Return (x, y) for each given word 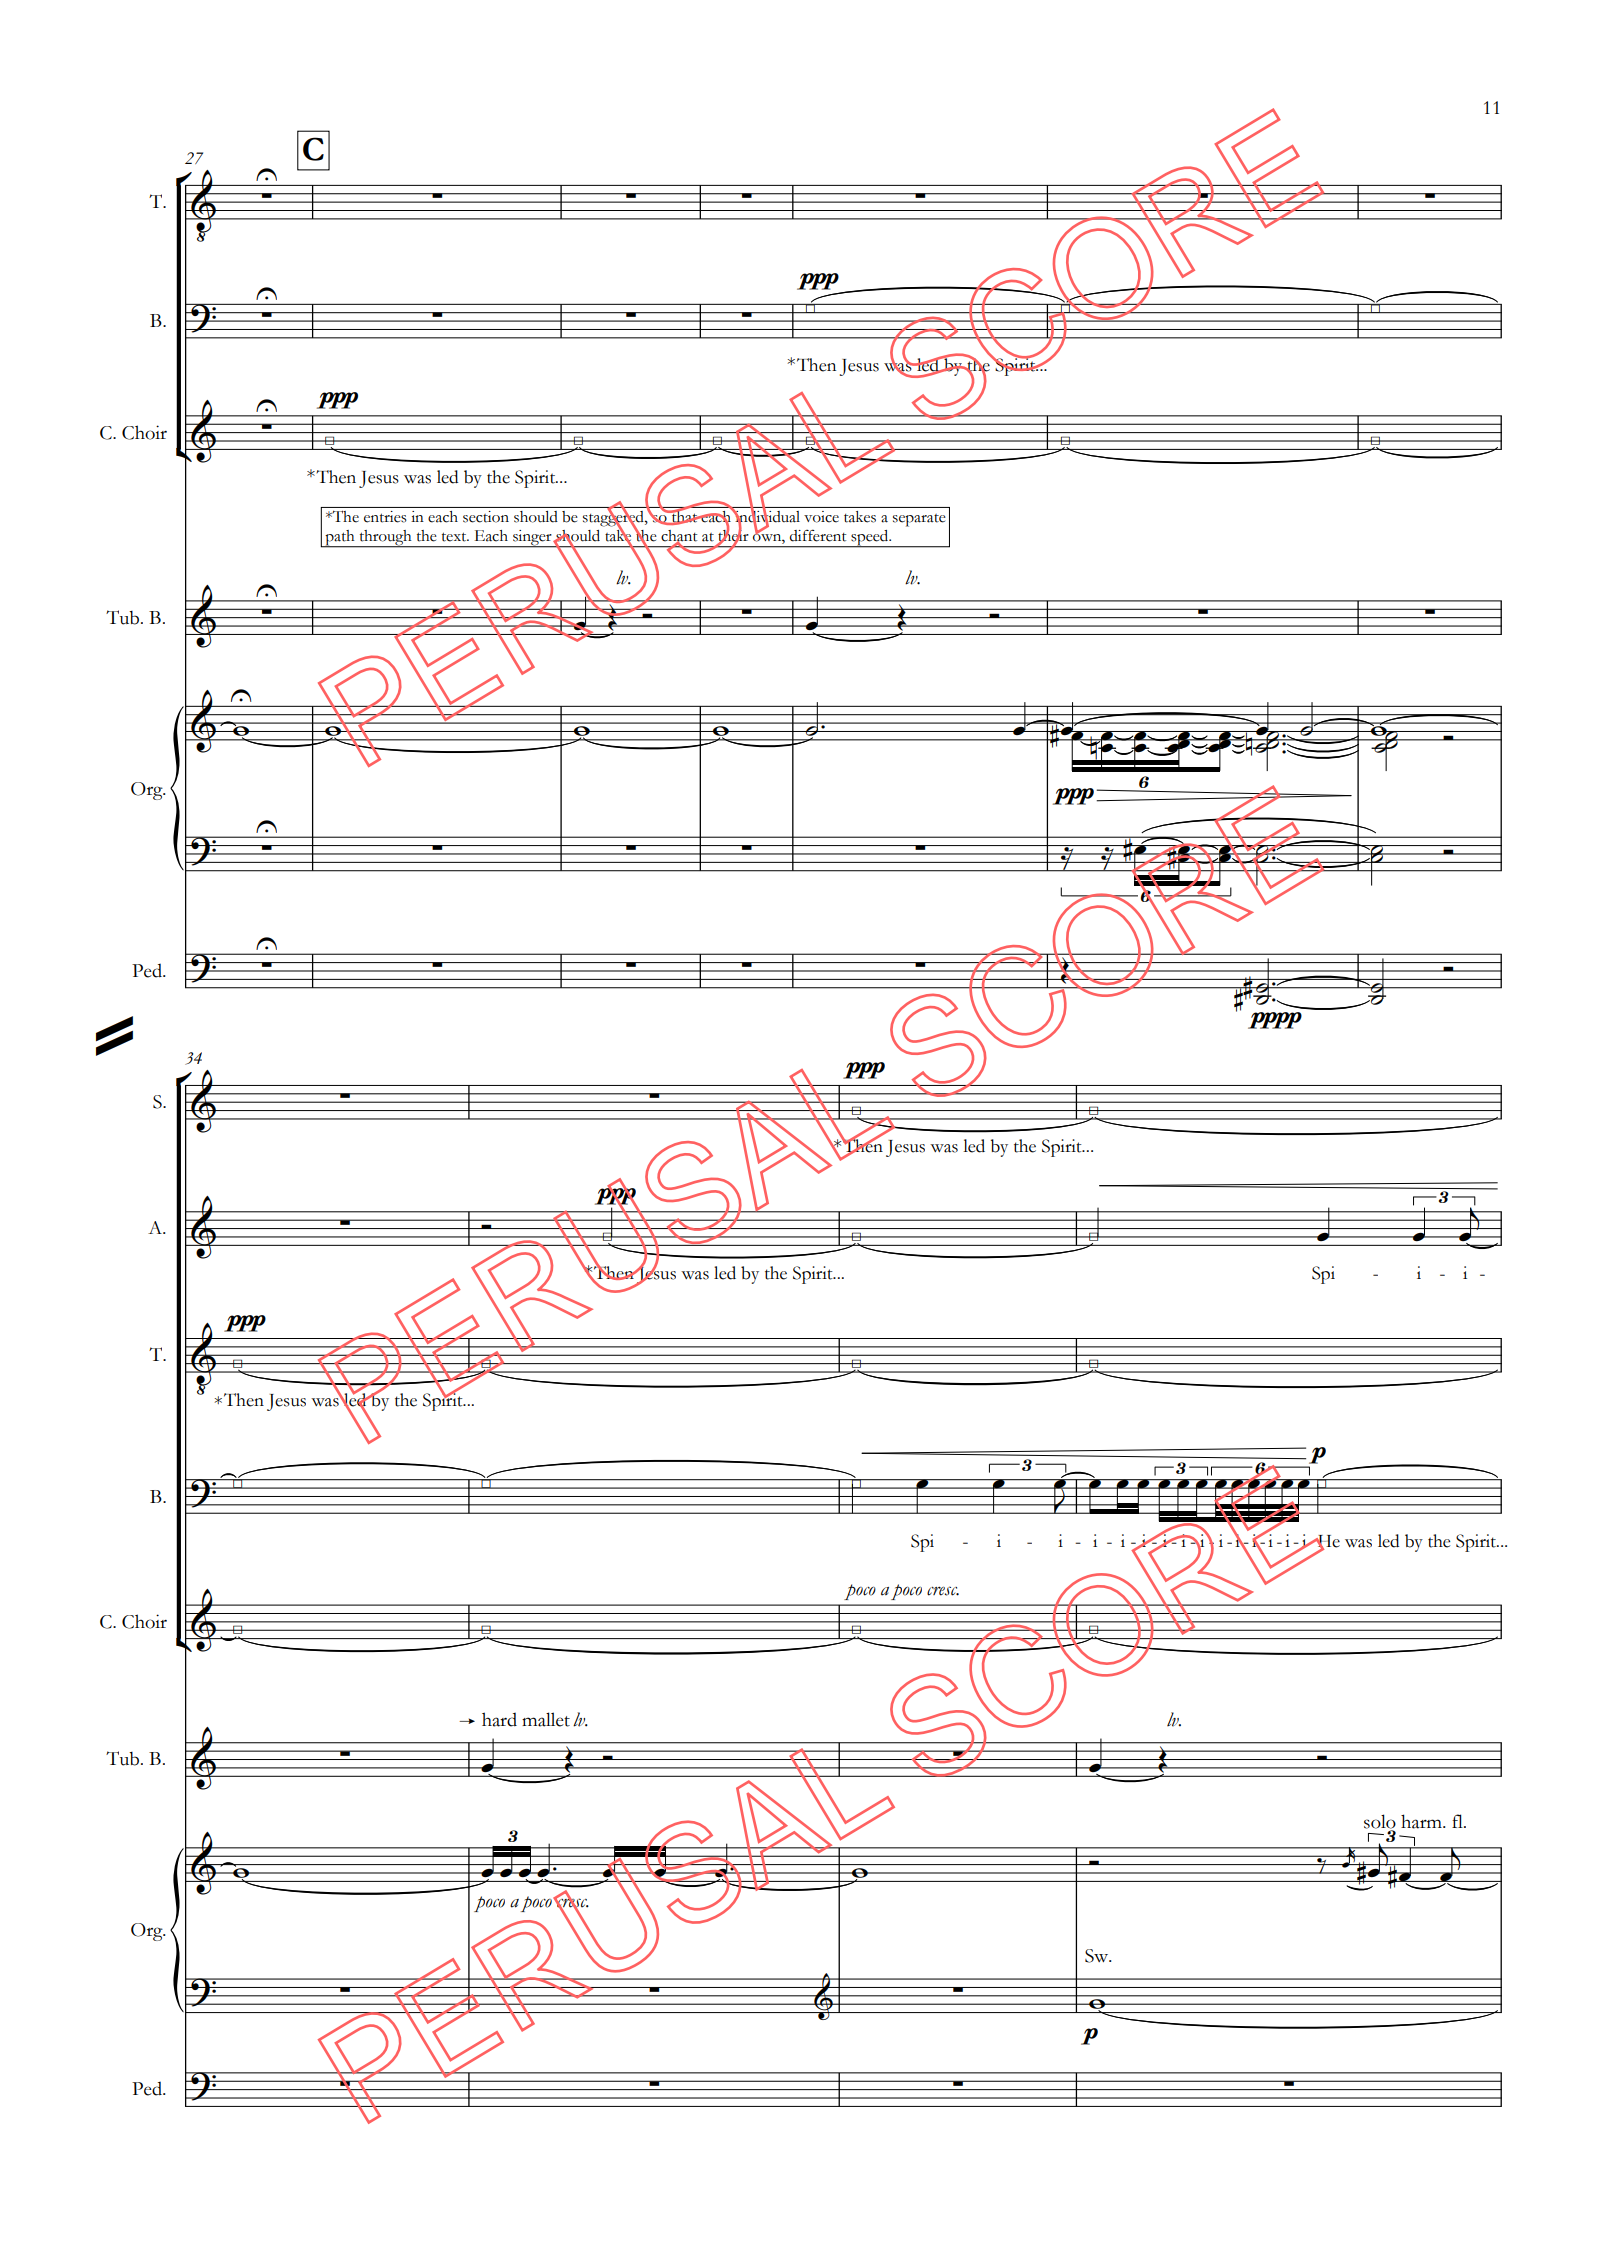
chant (679, 537)
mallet (546, 1719)
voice (821, 517)
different (818, 535)
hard (499, 1719)
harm (1422, 1821)
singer (532, 539)
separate (919, 520)
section (486, 517)
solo (1380, 1821)
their (733, 536)
